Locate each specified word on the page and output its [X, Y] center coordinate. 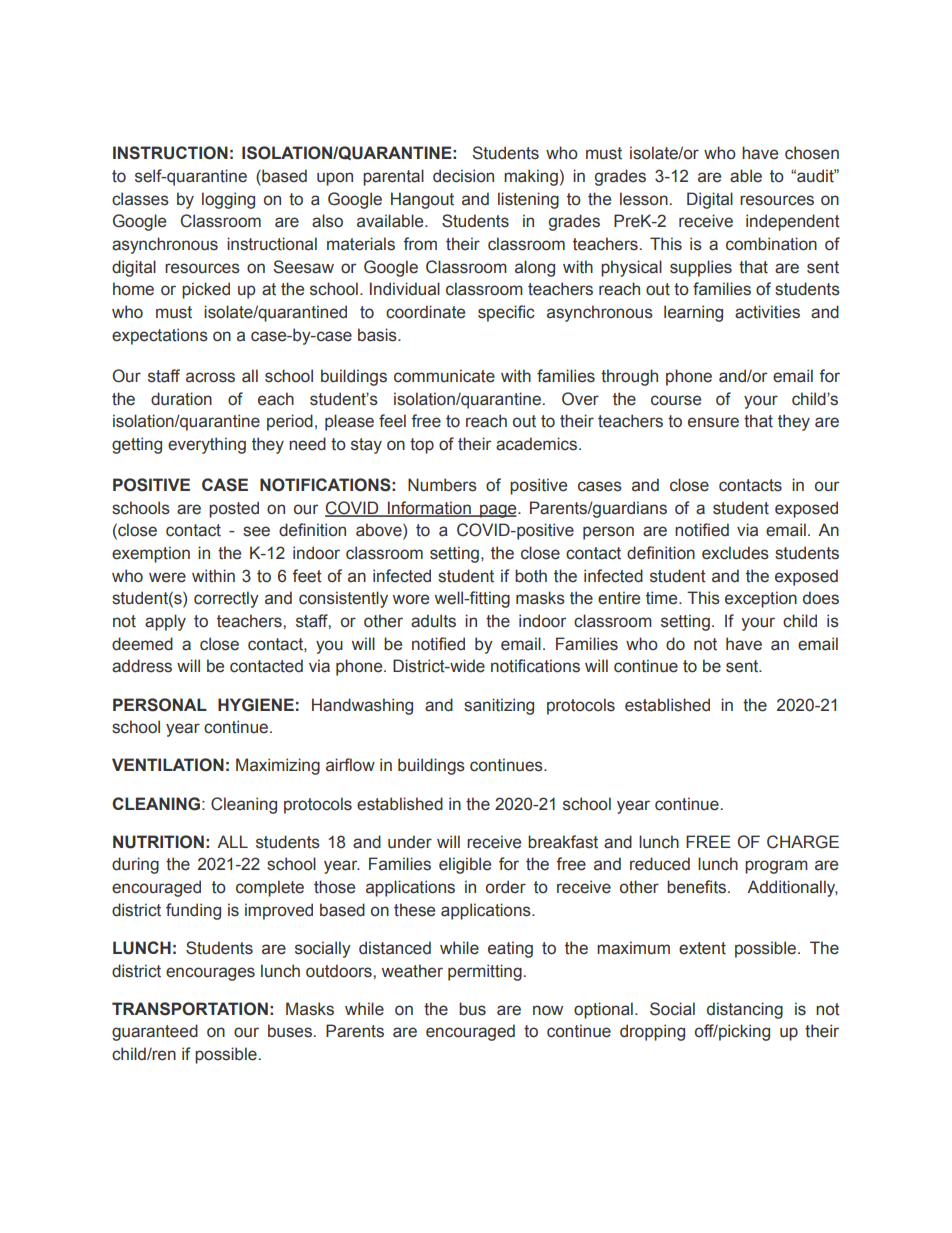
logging [228, 200]
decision [463, 176]
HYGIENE [256, 705]
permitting [485, 972]
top [422, 446]
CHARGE [803, 842]
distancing [745, 1010]
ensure [713, 422]
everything [207, 445]
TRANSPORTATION [190, 1009]
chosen [812, 153]
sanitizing [499, 706]
